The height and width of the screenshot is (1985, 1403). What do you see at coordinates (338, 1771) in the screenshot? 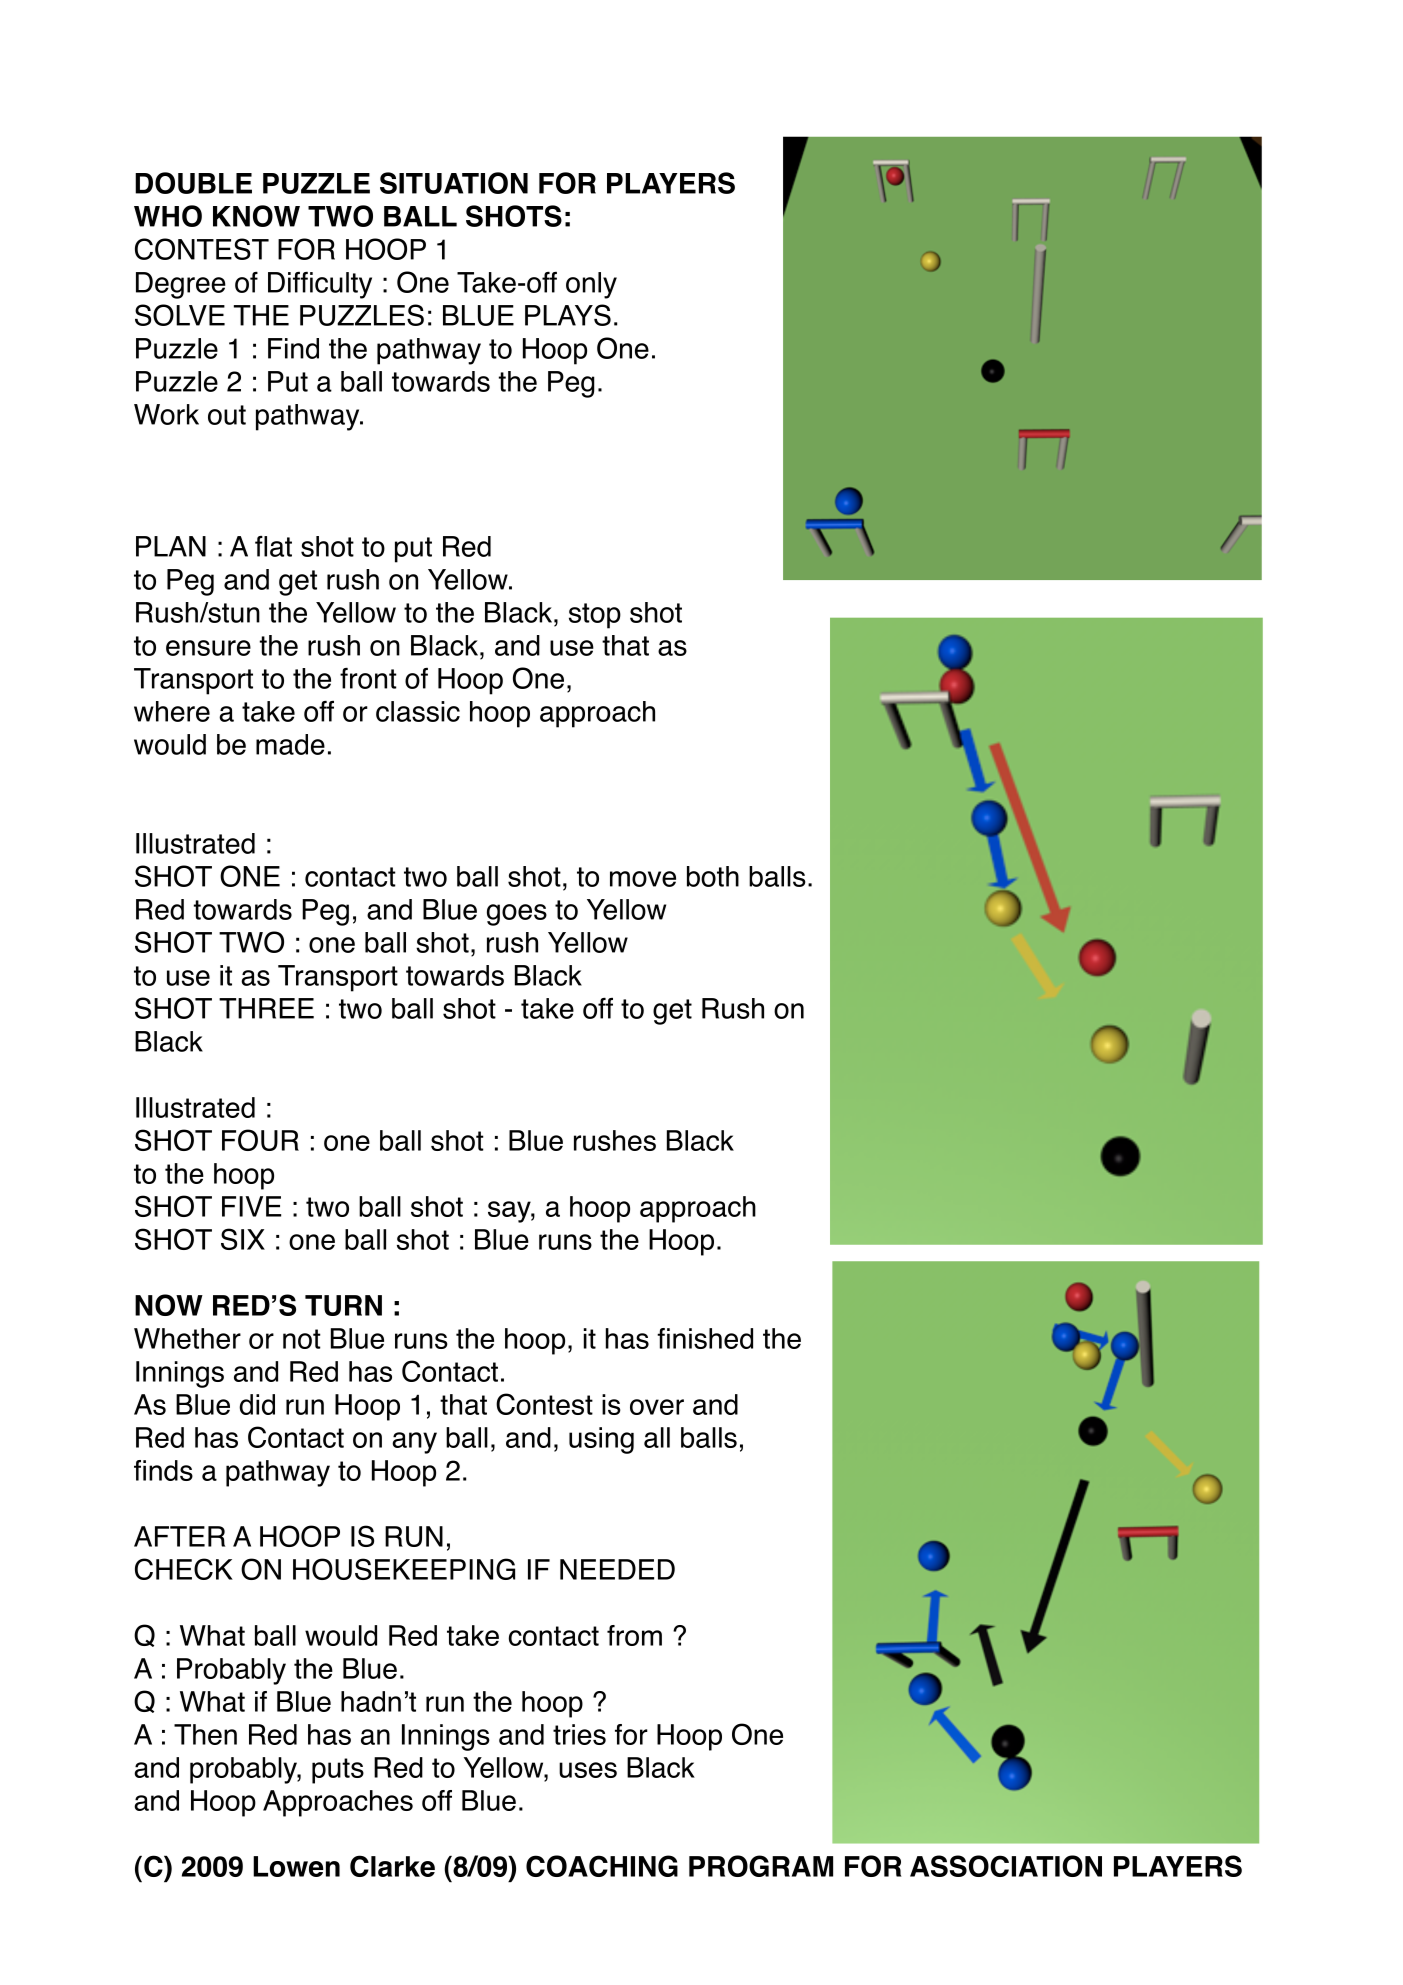
I see `puts` at bounding box center [338, 1771].
